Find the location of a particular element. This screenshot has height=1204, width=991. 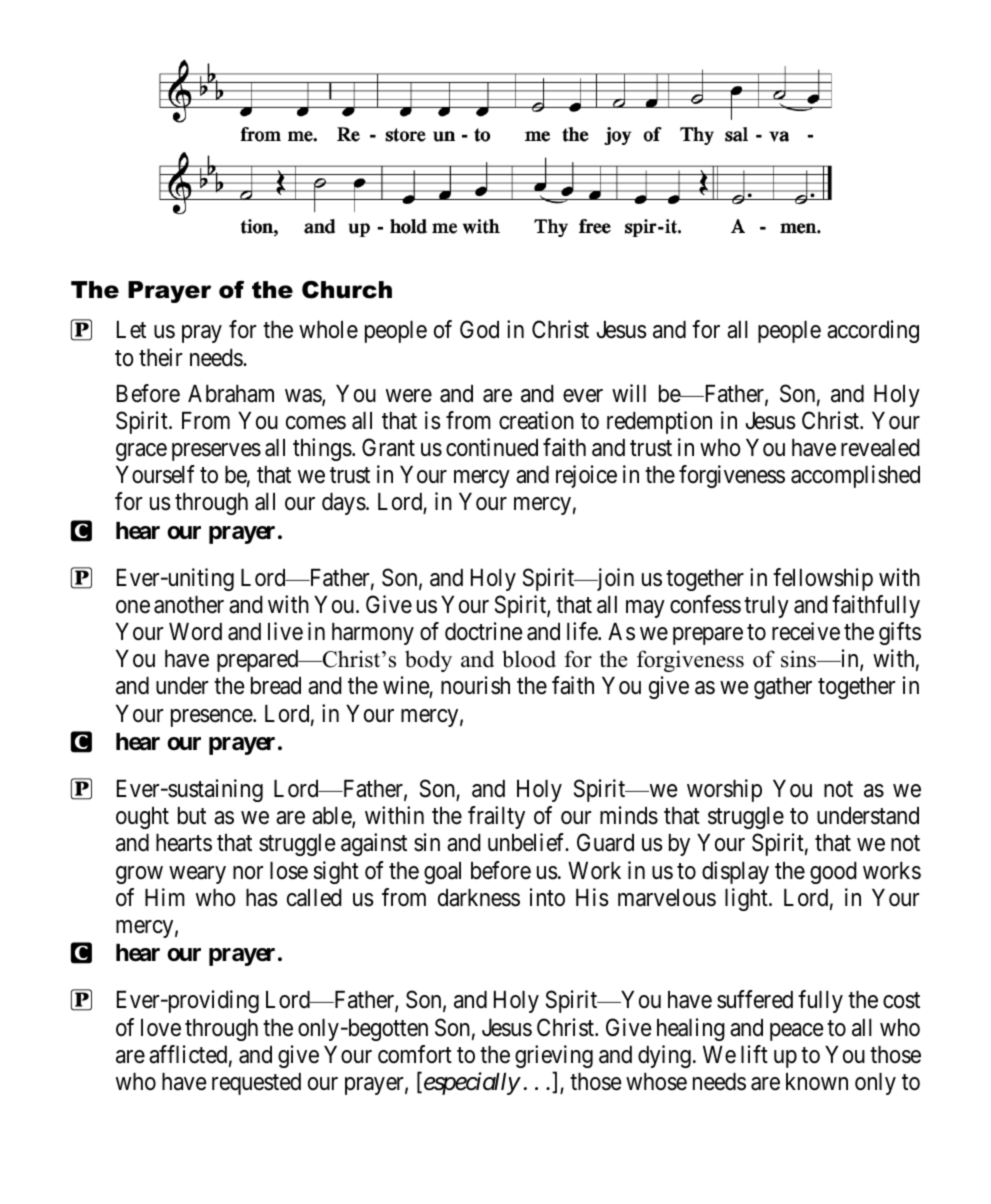

God is located at coordinates (479, 329).
